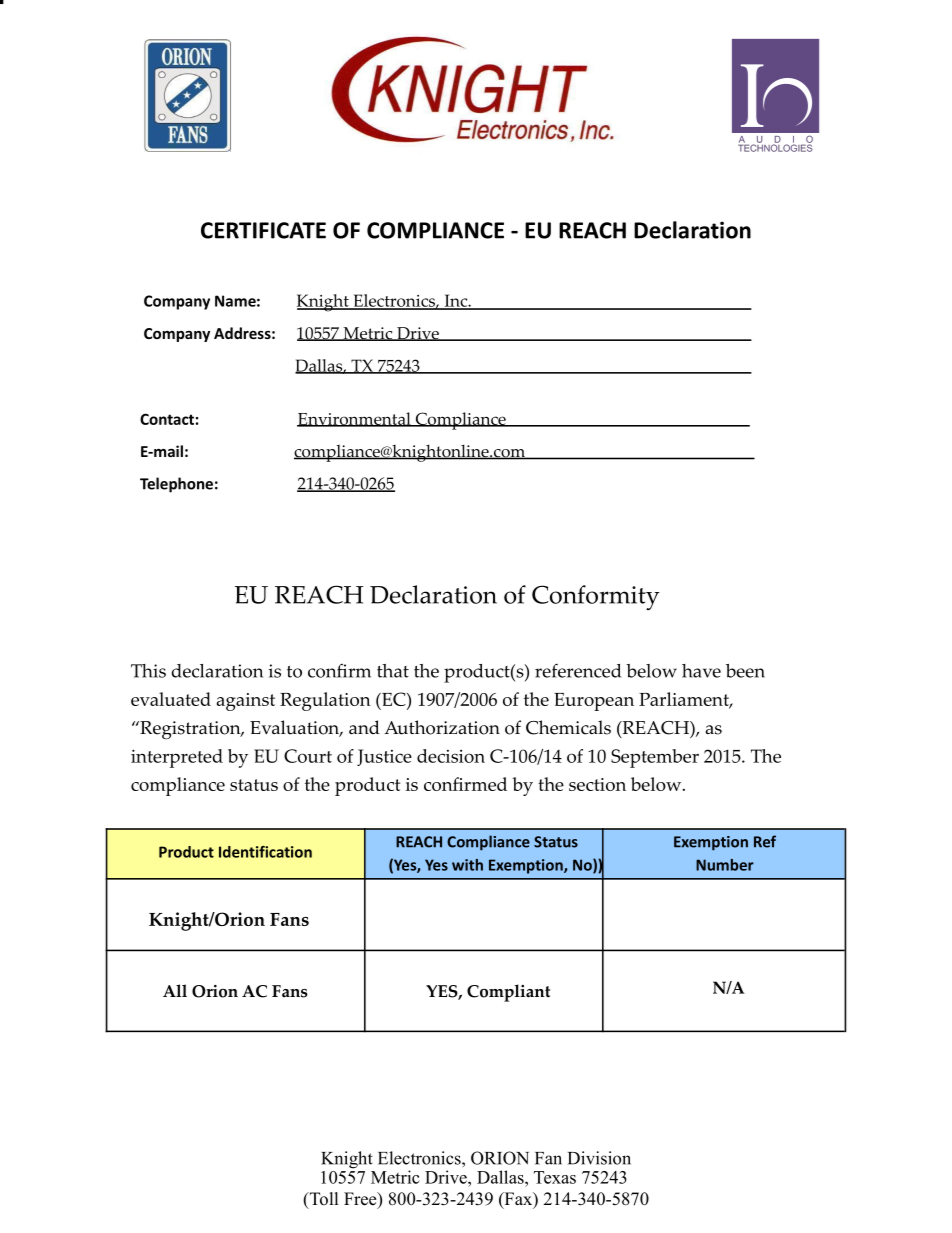  Describe the element at coordinates (148, 671) in the page. I see `This` at that location.
